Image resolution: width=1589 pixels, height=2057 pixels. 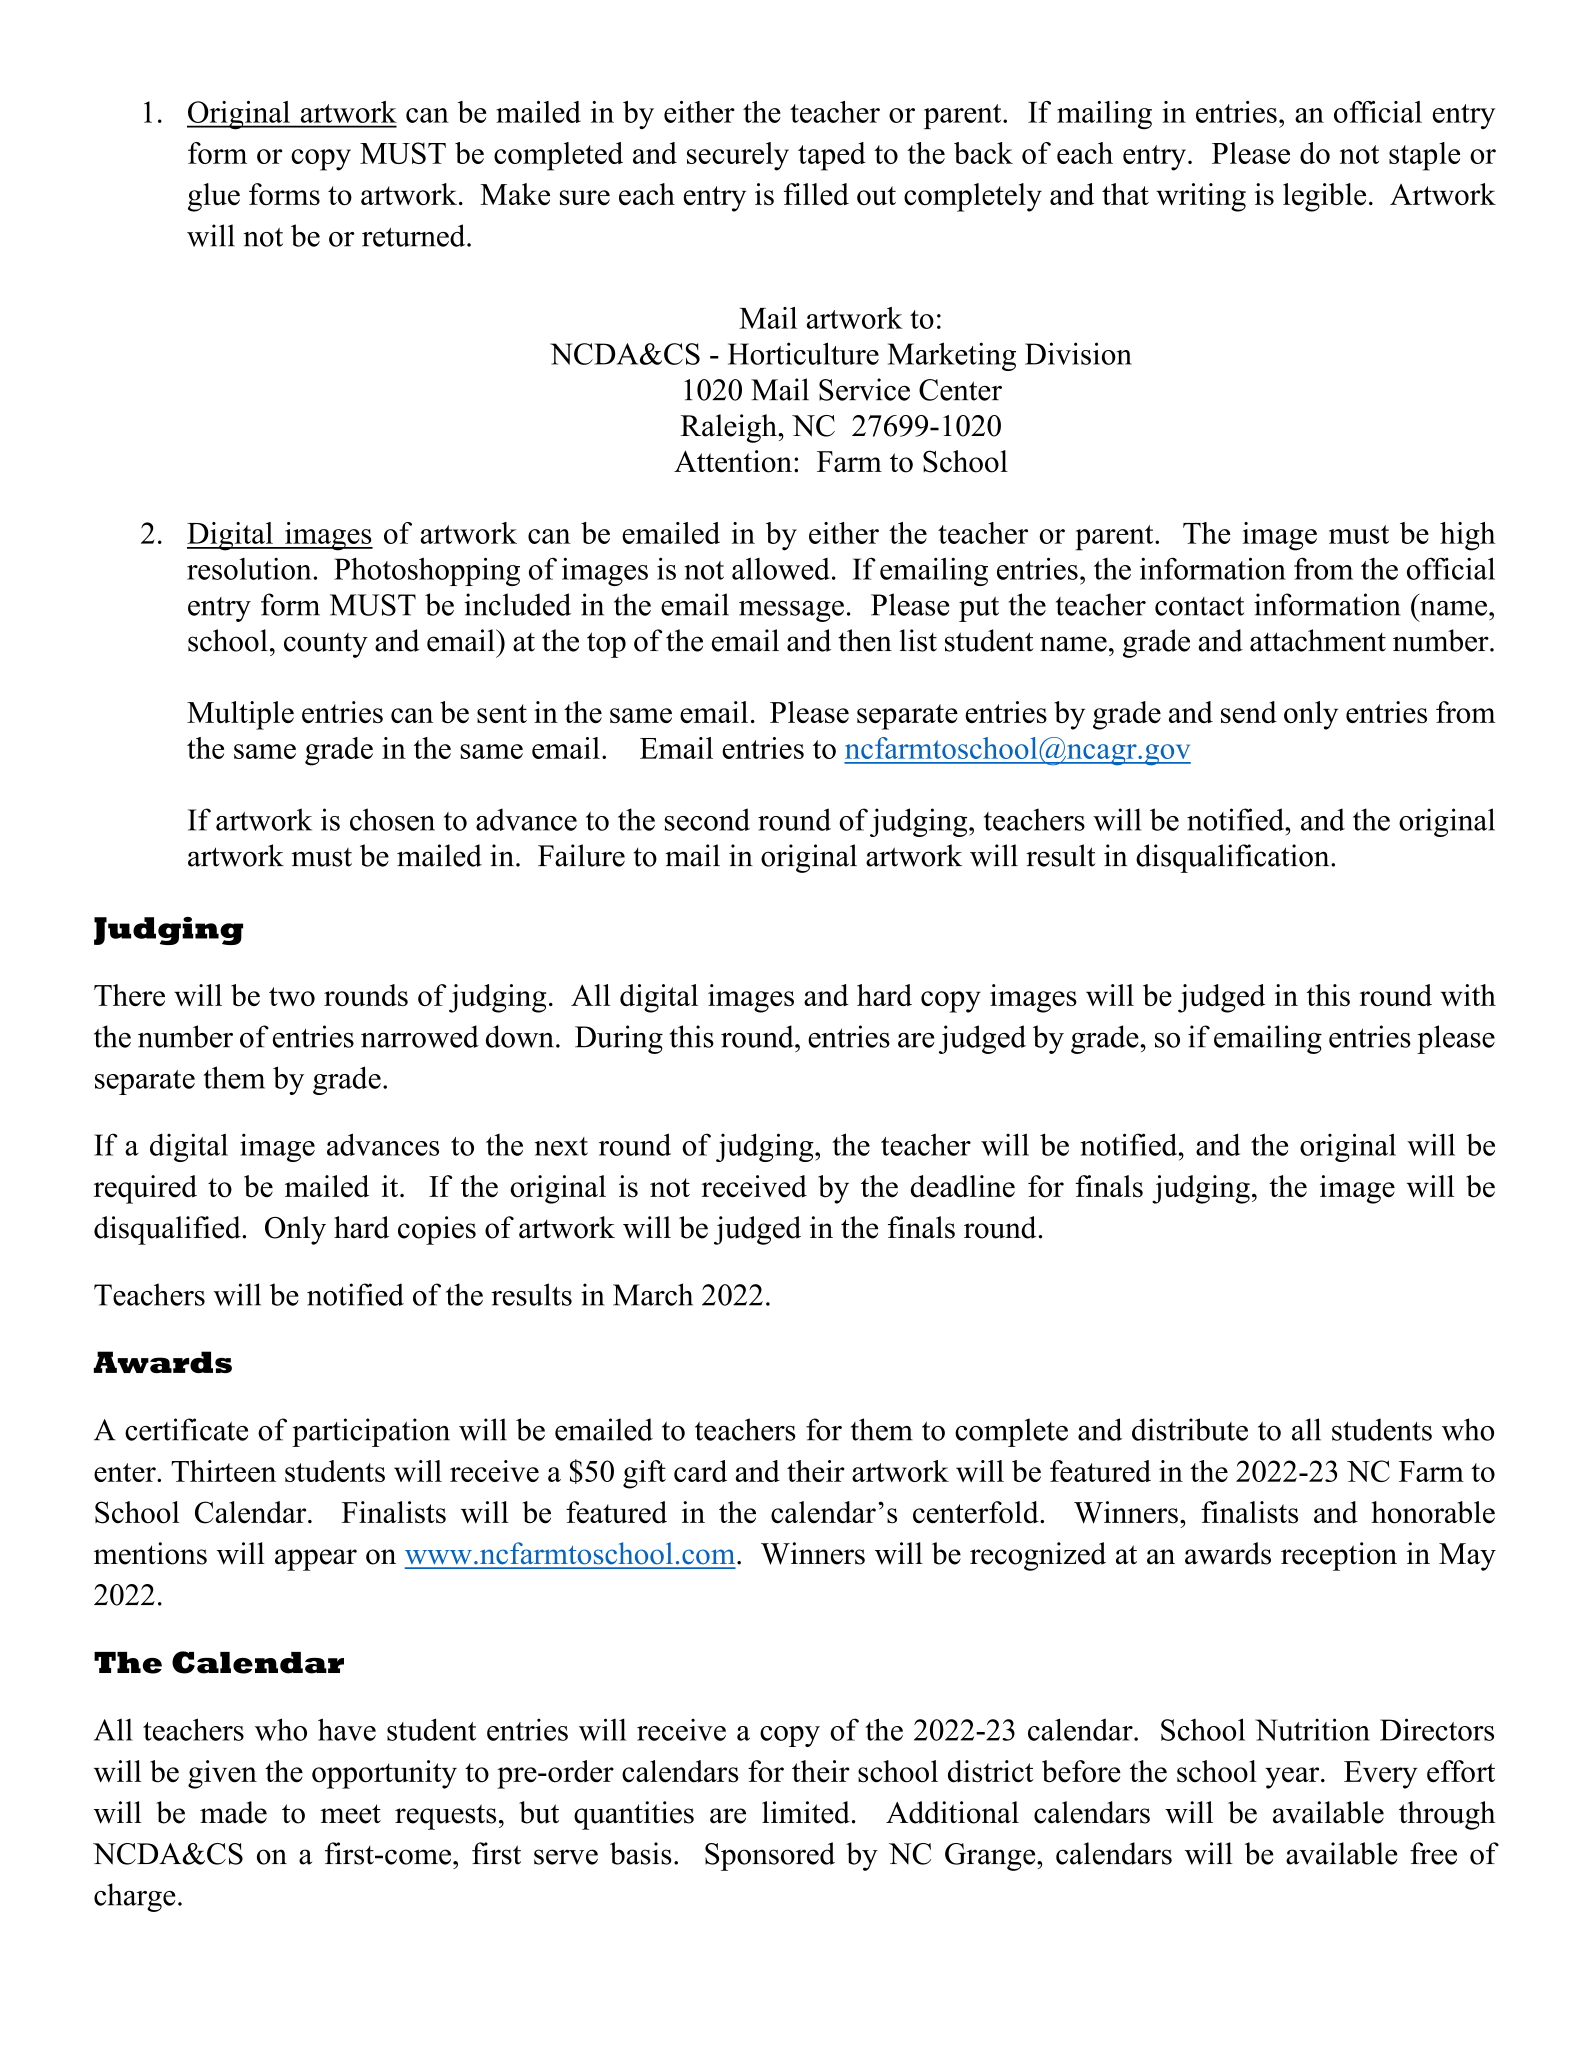 I want to click on disqualified, so click(x=168, y=1230).
